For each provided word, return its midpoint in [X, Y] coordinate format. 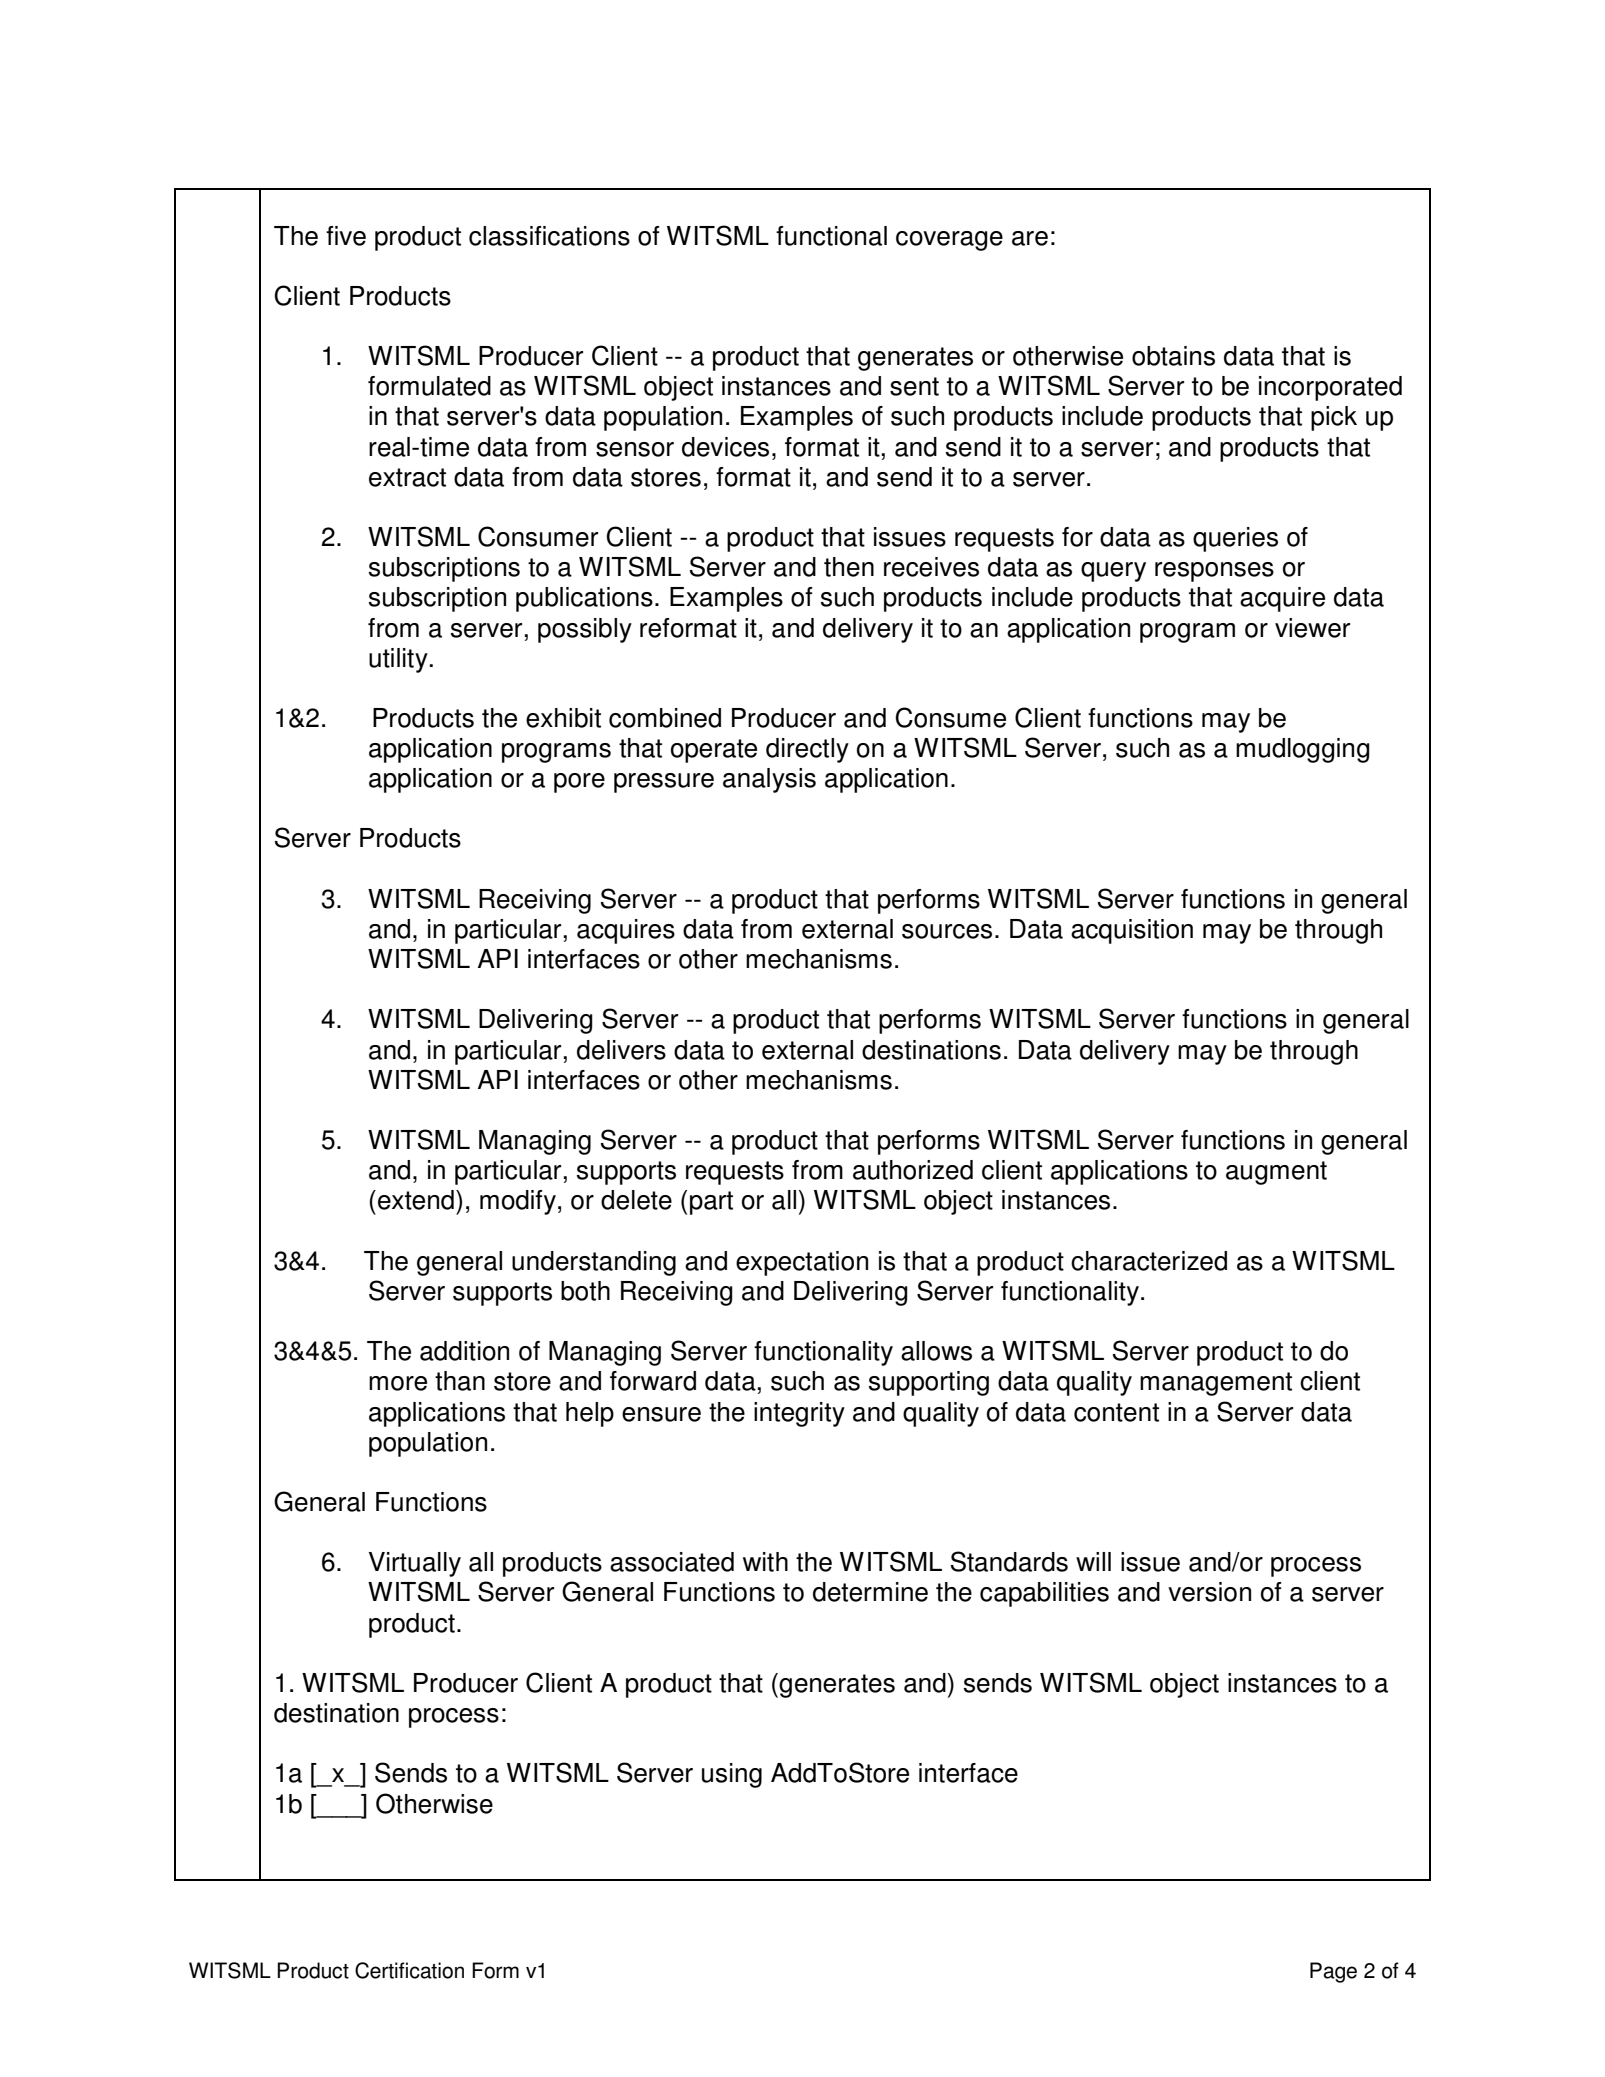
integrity [799, 1414]
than [460, 1381]
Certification [409, 1970]
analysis [769, 780]
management [1216, 1384]
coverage [949, 241]
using [732, 1775]
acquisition [1132, 931]
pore [579, 783]
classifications [549, 236]
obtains [1173, 356]
